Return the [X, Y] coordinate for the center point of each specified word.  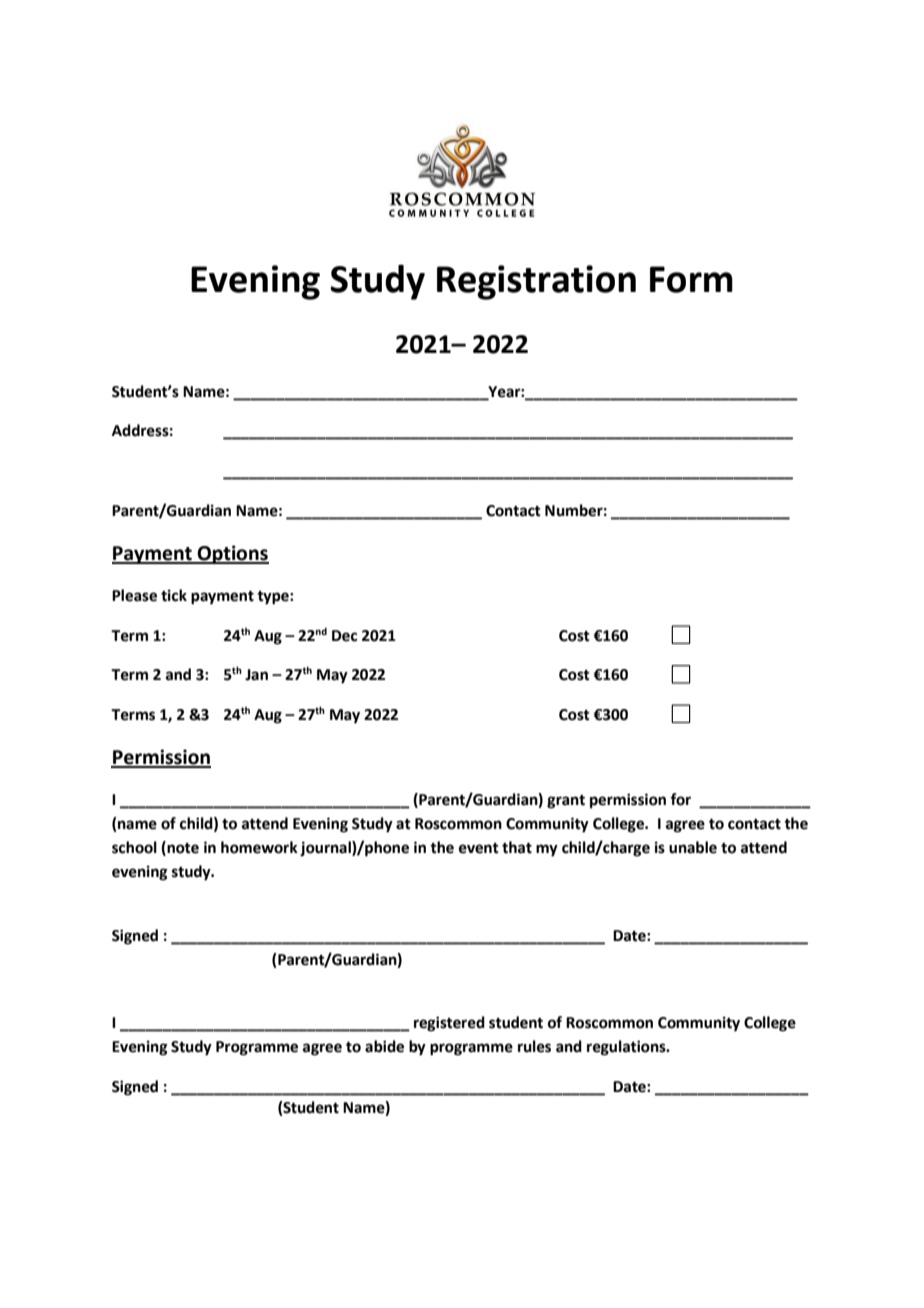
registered [449, 1024]
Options [232, 554]
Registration [536, 282]
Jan [256, 675]
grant [566, 802]
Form [691, 279]
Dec [344, 636]
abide [384, 1046]
